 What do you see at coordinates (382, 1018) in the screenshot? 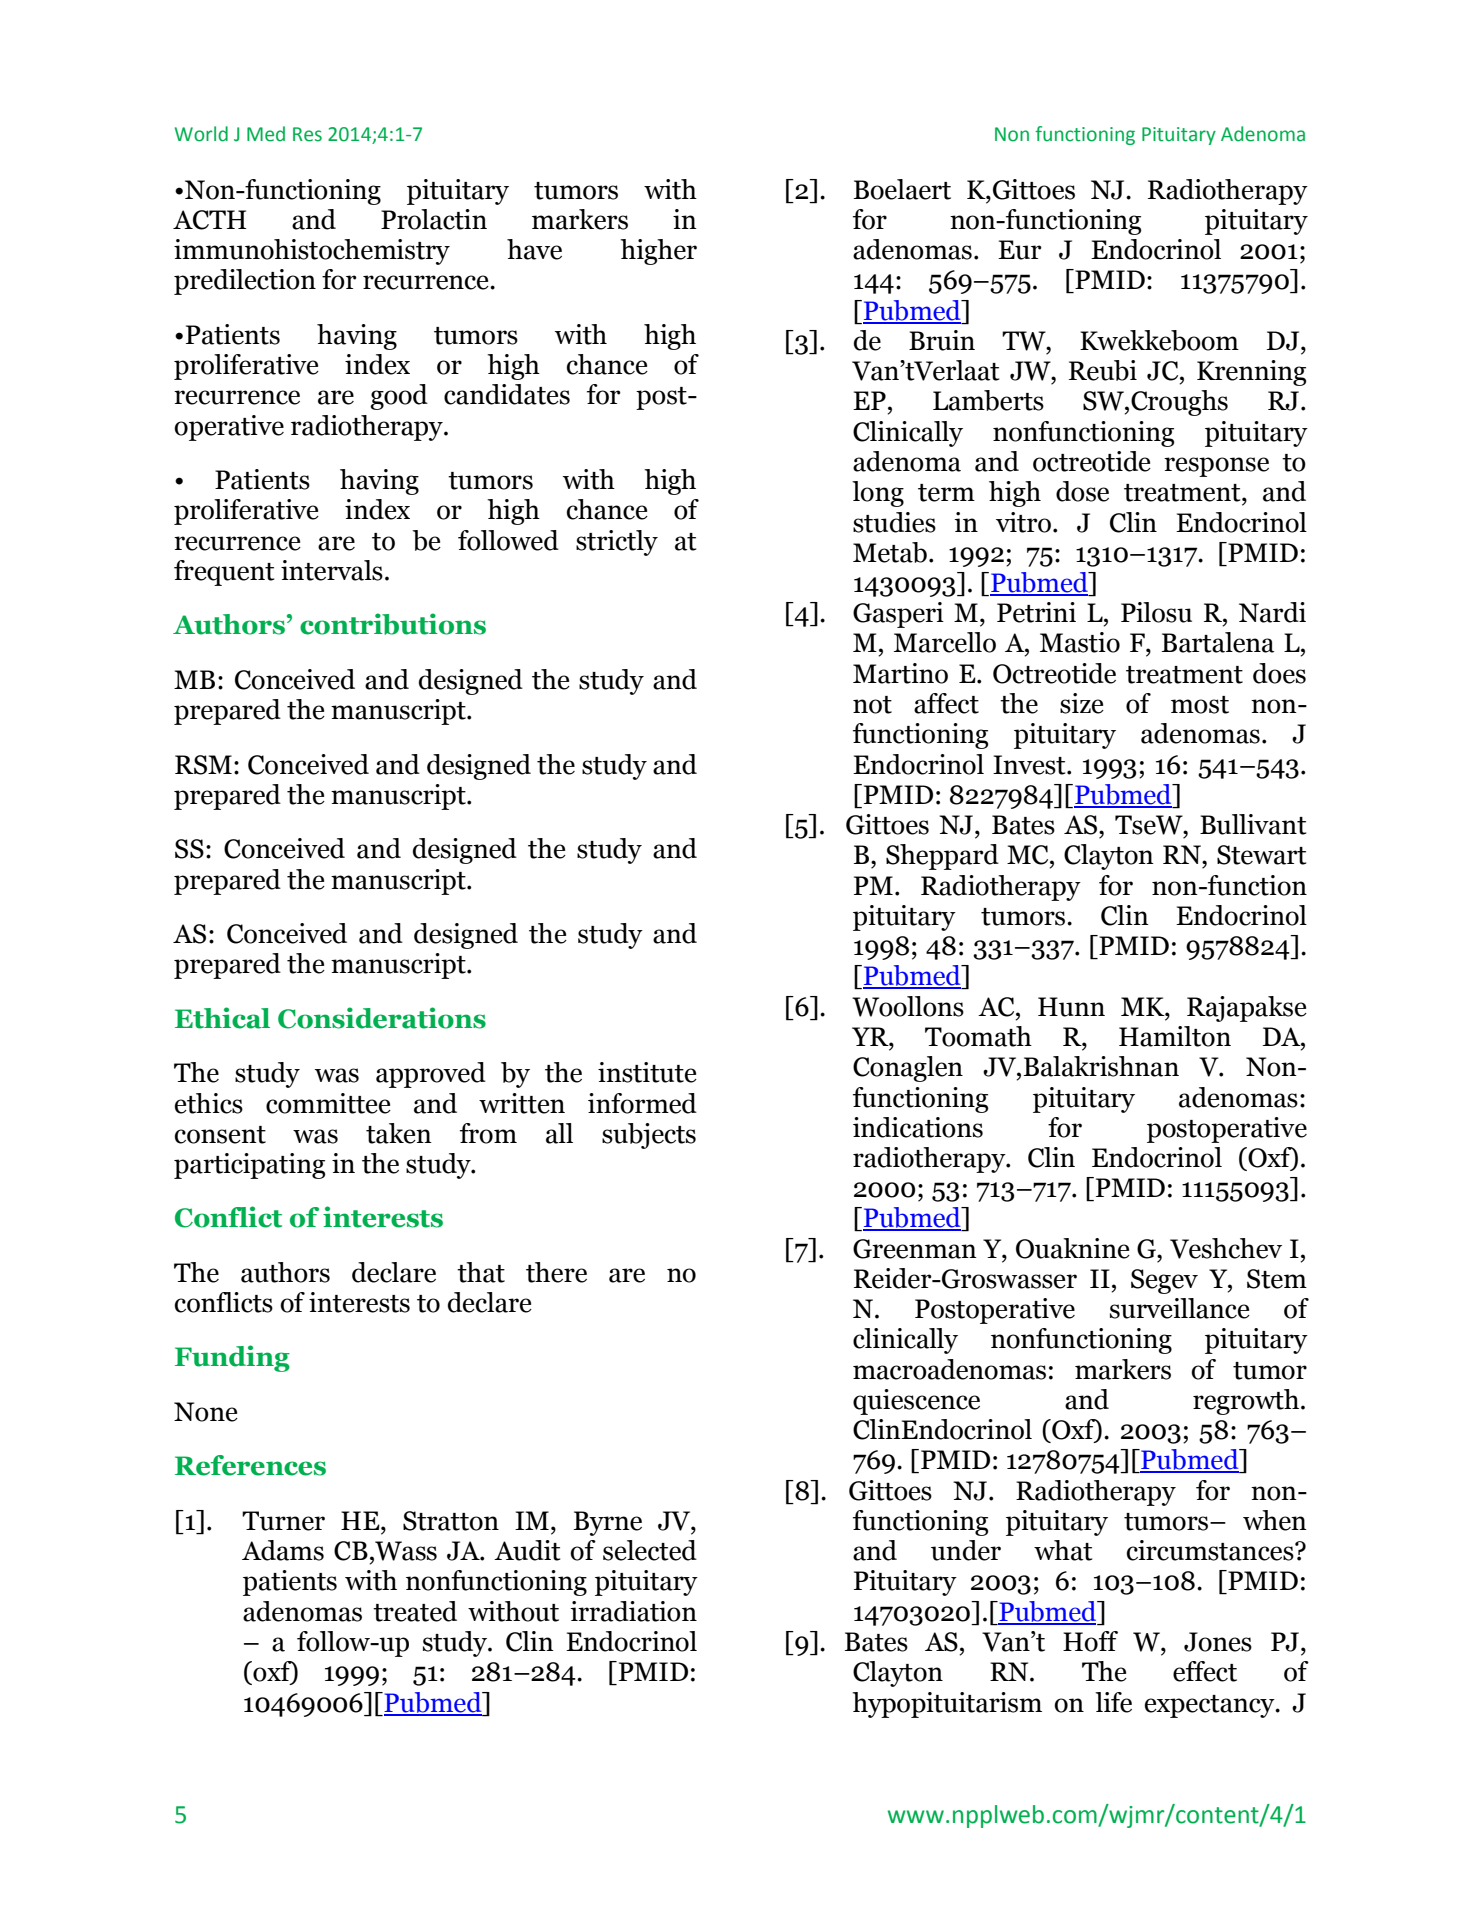
I see `Considerations` at bounding box center [382, 1018].
